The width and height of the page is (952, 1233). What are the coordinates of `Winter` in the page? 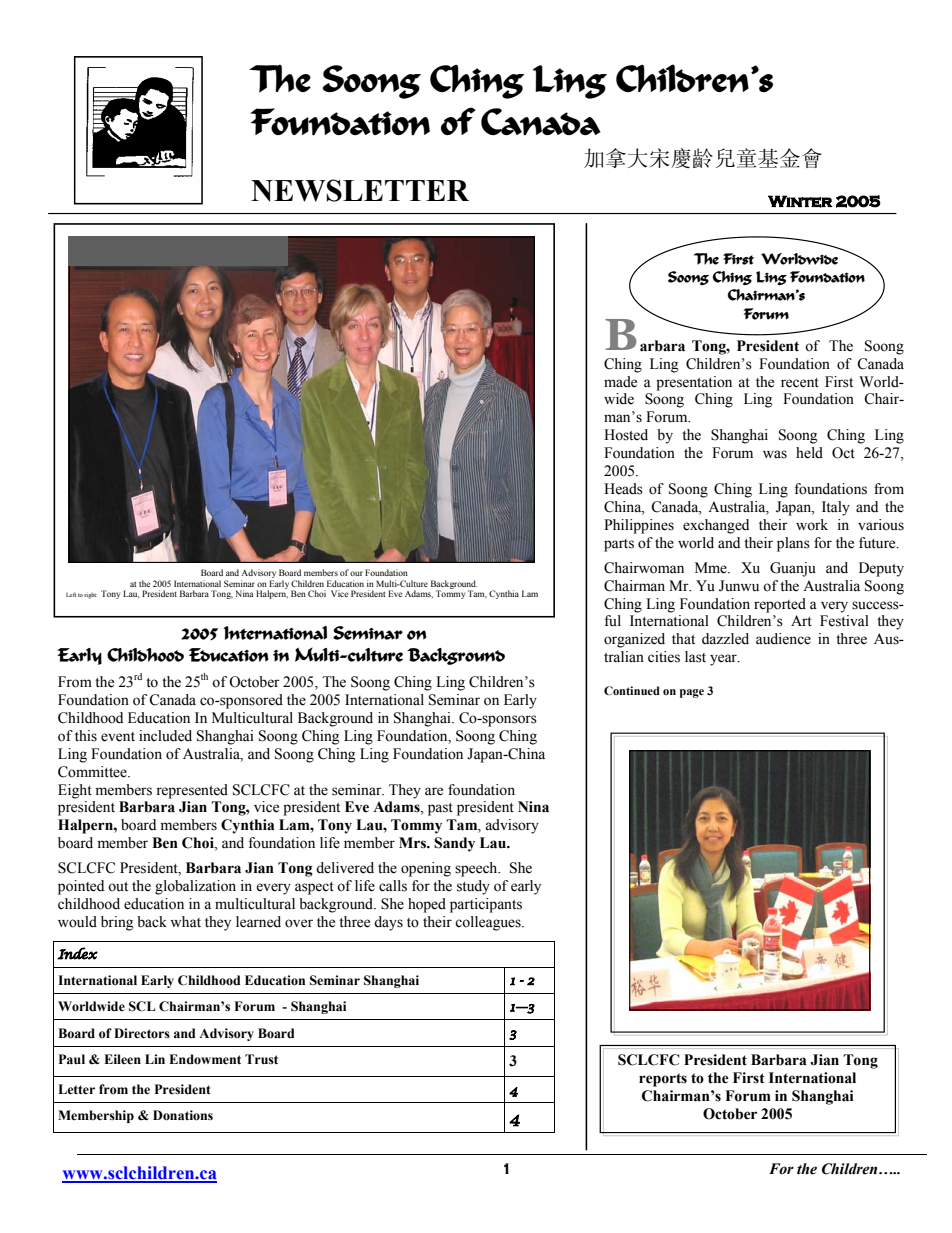 It's located at (800, 201).
